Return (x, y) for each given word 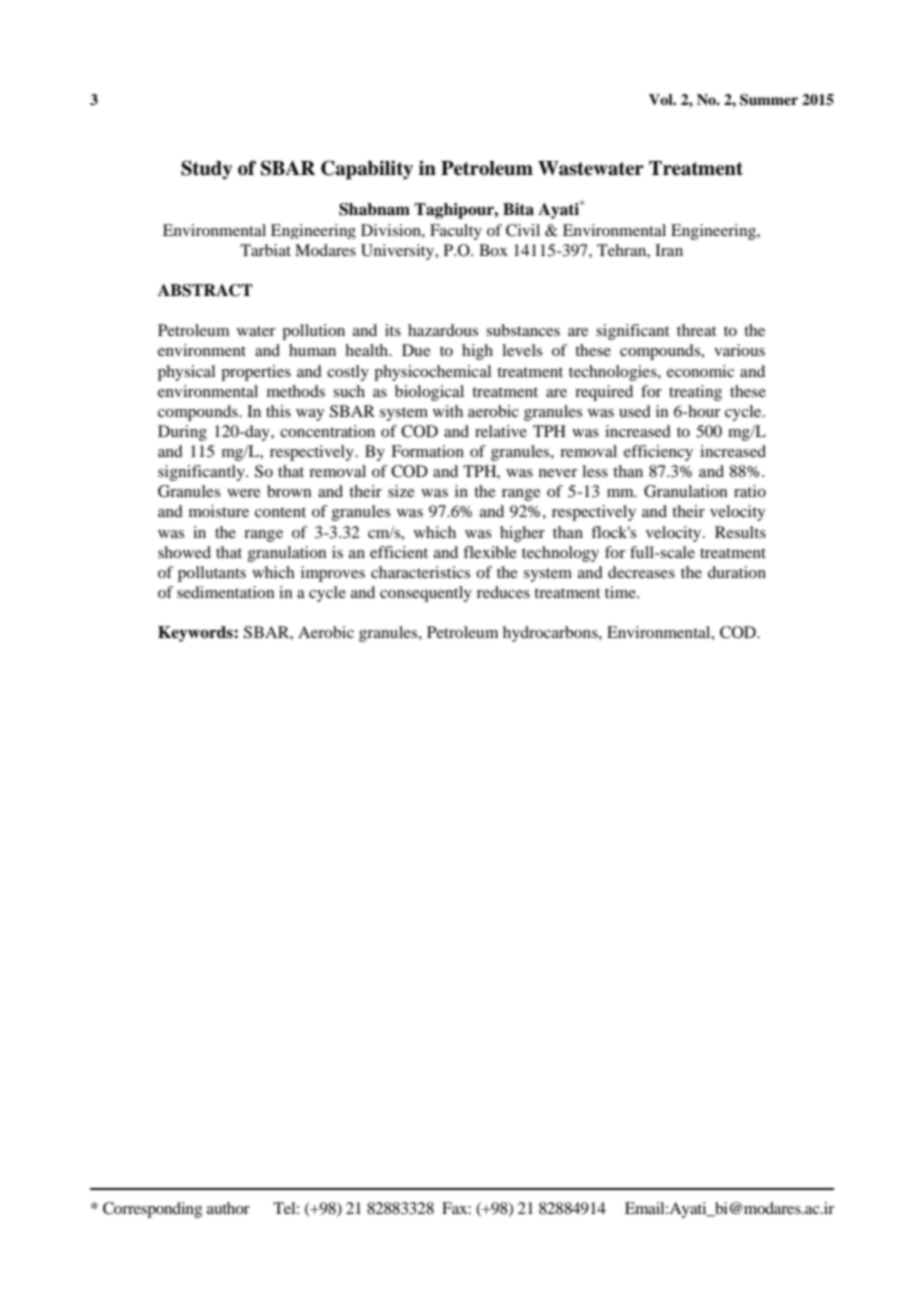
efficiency (658, 453)
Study (206, 170)
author (228, 1208)
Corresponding (152, 1210)
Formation (427, 451)
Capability (367, 170)
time (621, 592)
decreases (641, 572)
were (244, 493)
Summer (769, 100)
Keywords (196, 634)
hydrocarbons (551, 634)
